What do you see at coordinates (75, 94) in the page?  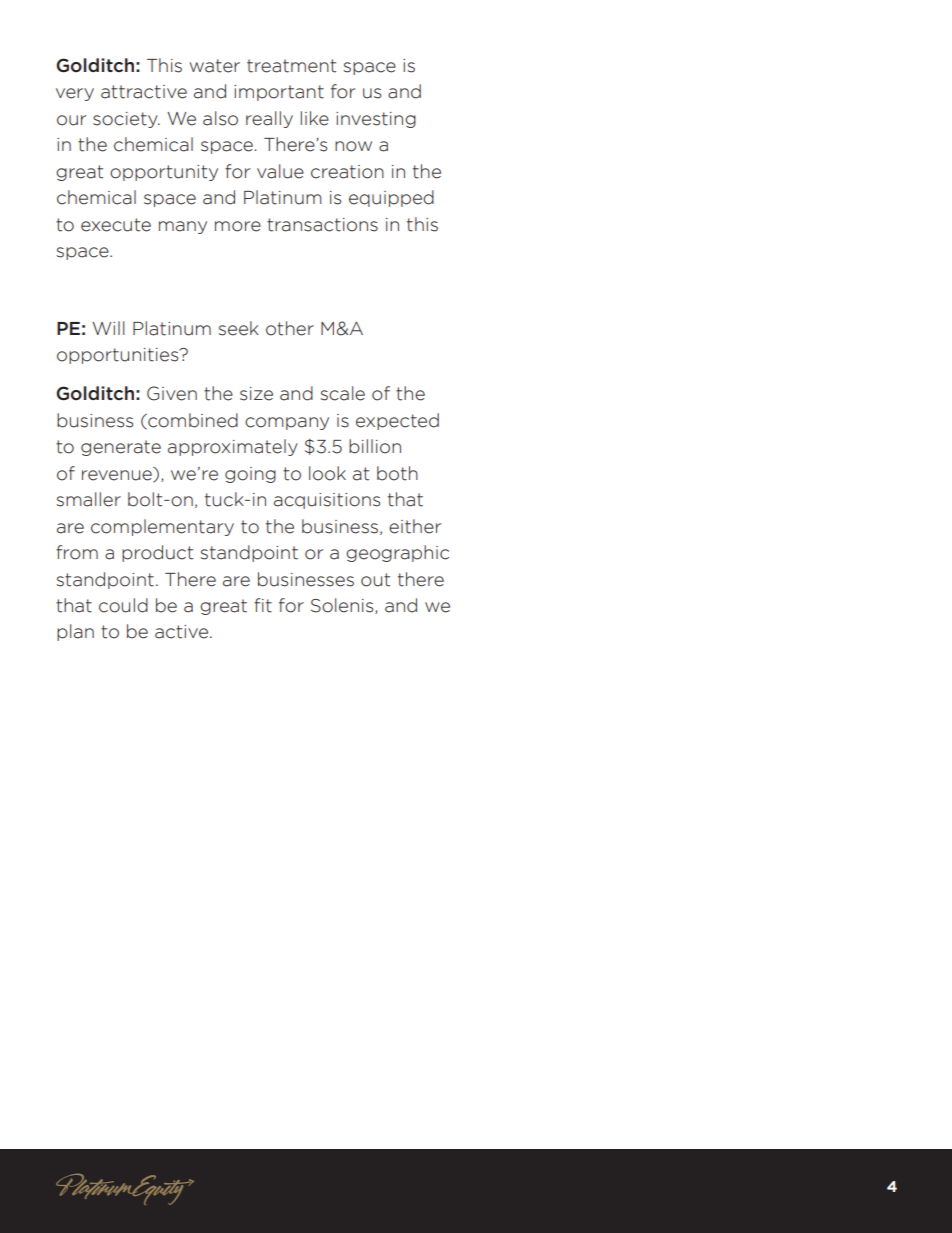 I see `very` at bounding box center [75, 94].
